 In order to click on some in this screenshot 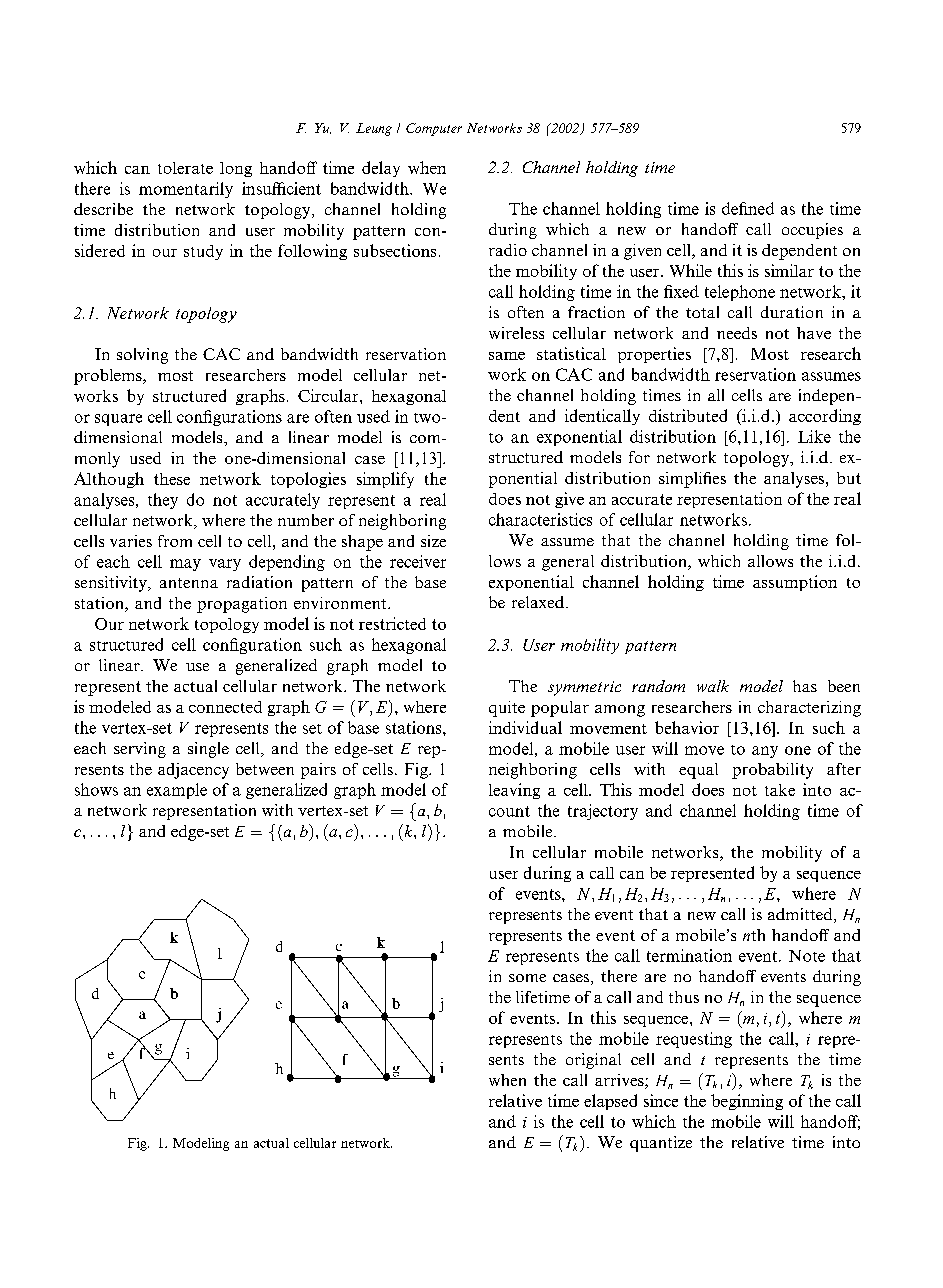, I will do `click(527, 978)`.
